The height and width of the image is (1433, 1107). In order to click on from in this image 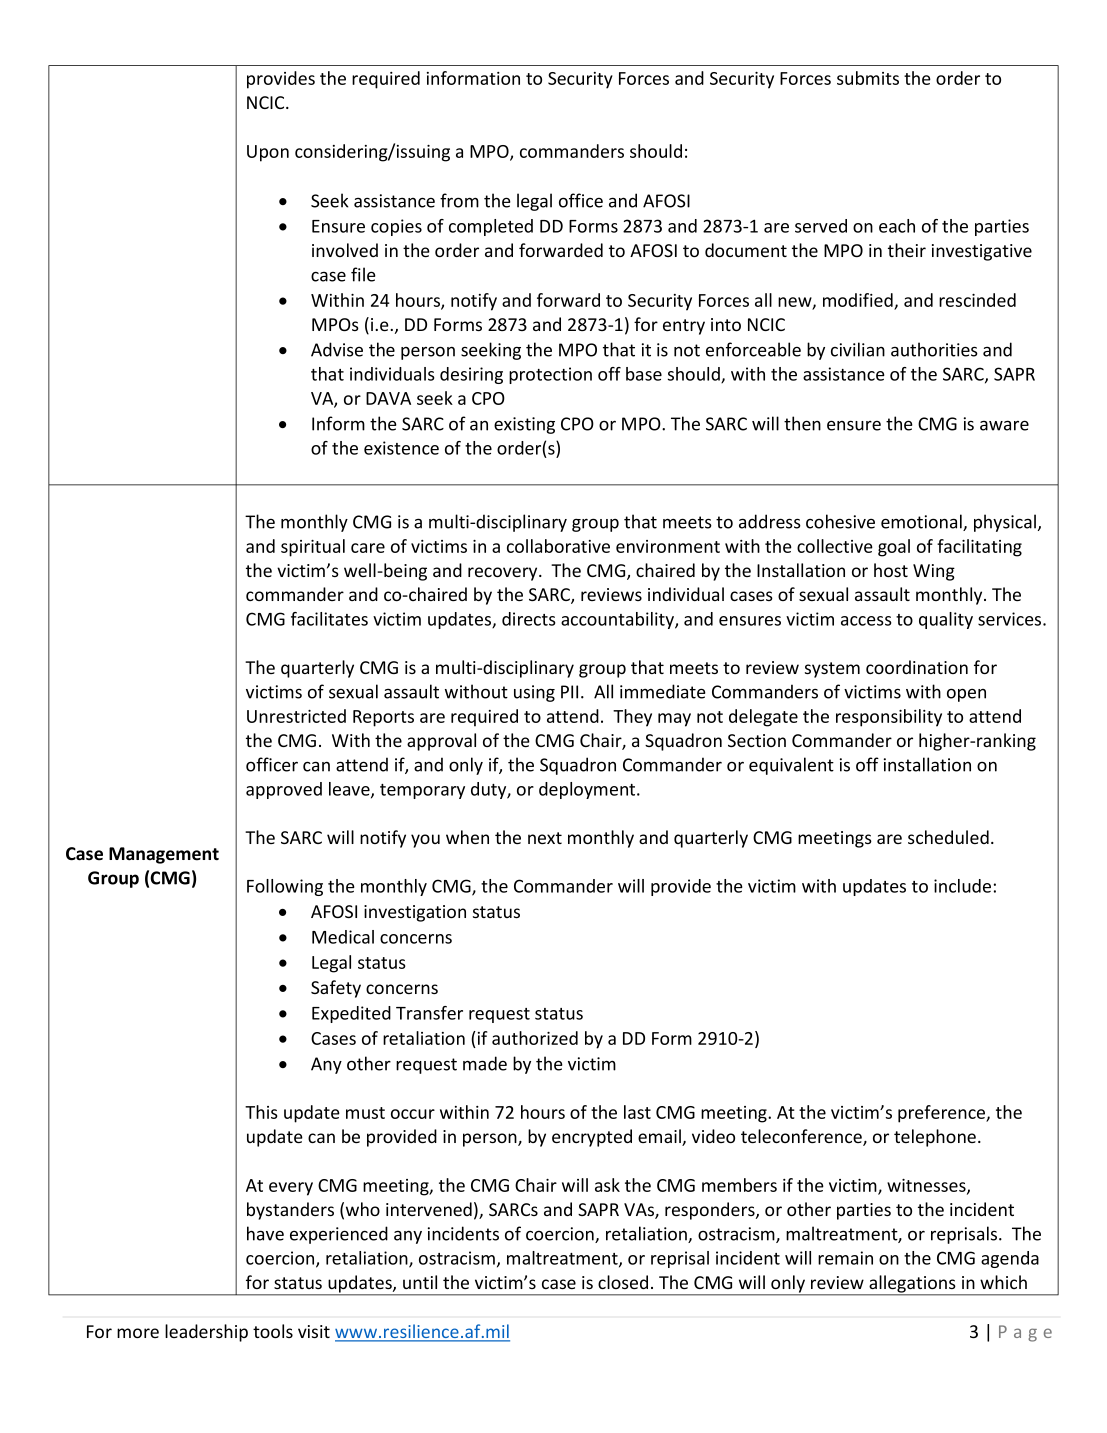, I will do `click(459, 200)`.
